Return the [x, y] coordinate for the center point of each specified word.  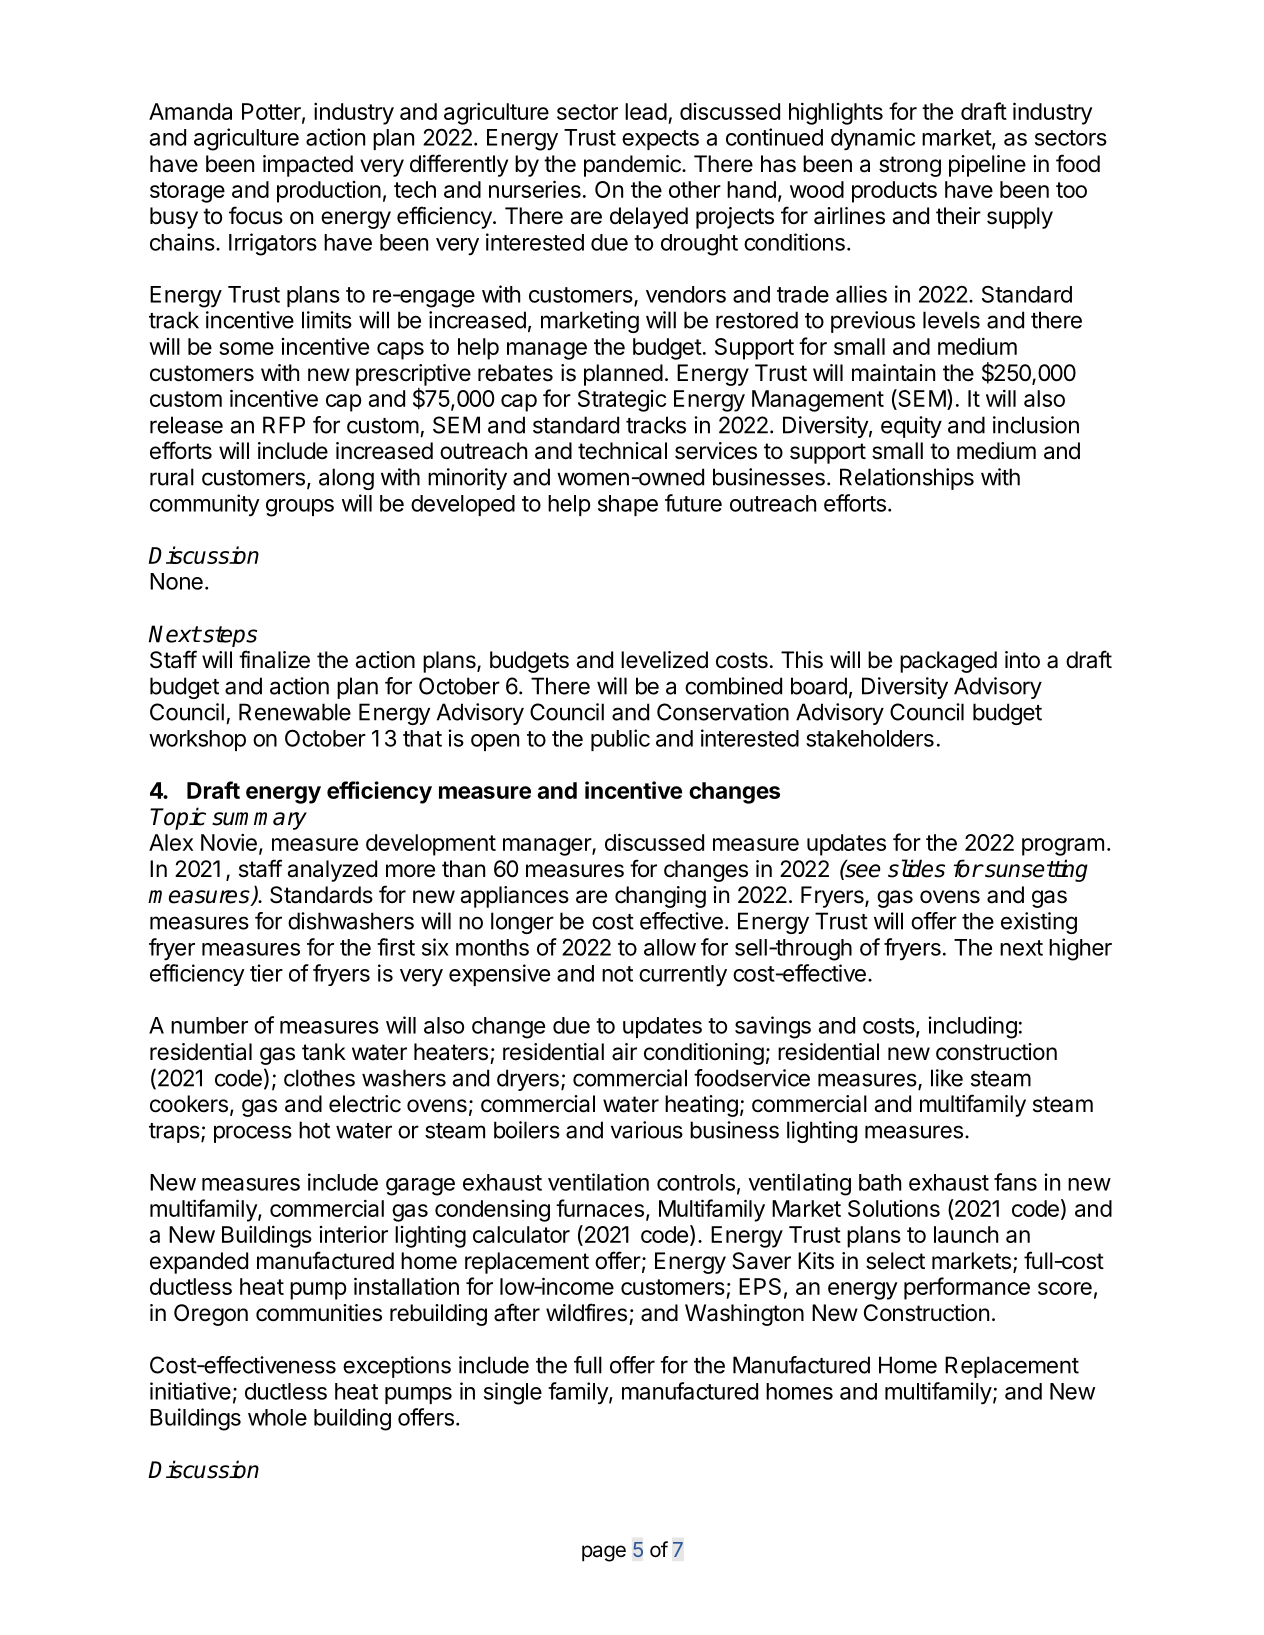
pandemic [633, 166]
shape [628, 505]
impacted [308, 166]
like [947, 1078]
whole [277, 1417]
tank [324, 1052]
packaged [948, 662]
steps [229, 636]
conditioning [704, 1054]
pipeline [987, 166]
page [604, 1553]
